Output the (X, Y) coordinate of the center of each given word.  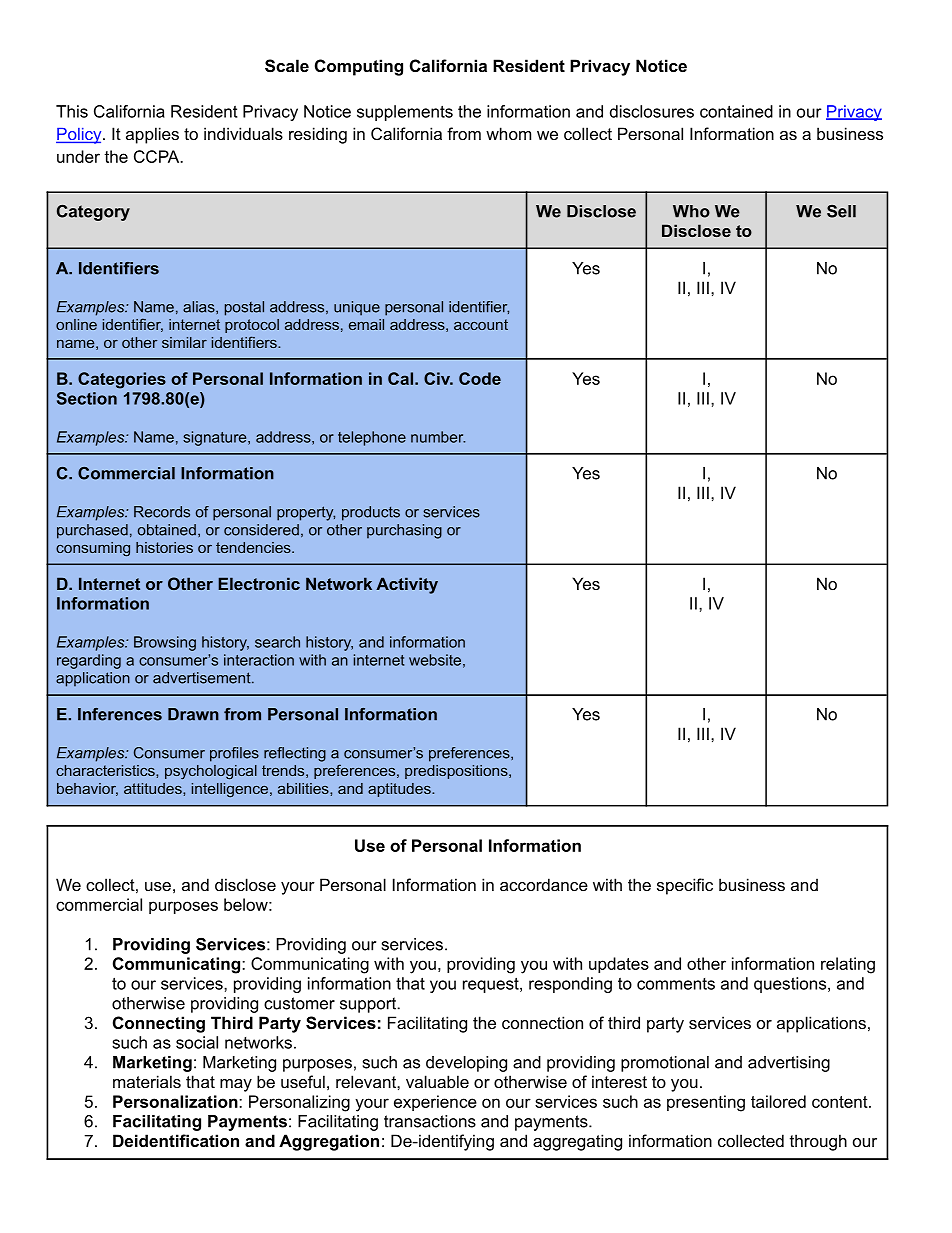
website (435, 660)
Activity (407, 585)
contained (736, 111)
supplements (405, 113)
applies (152, 135)
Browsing (165, 643)
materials (147, 1081)
